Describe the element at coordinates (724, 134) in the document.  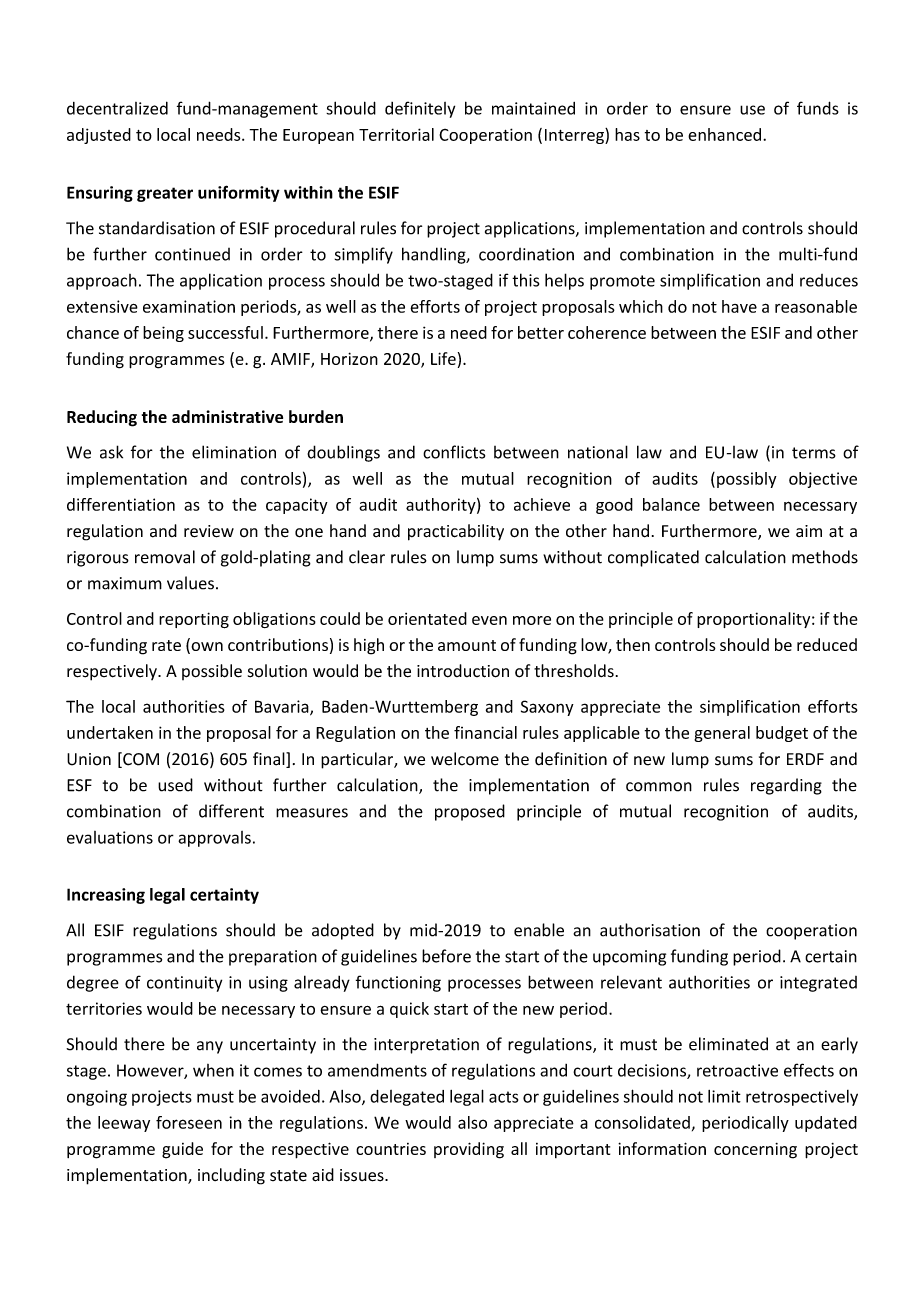
I see `enhanced` at that location.
